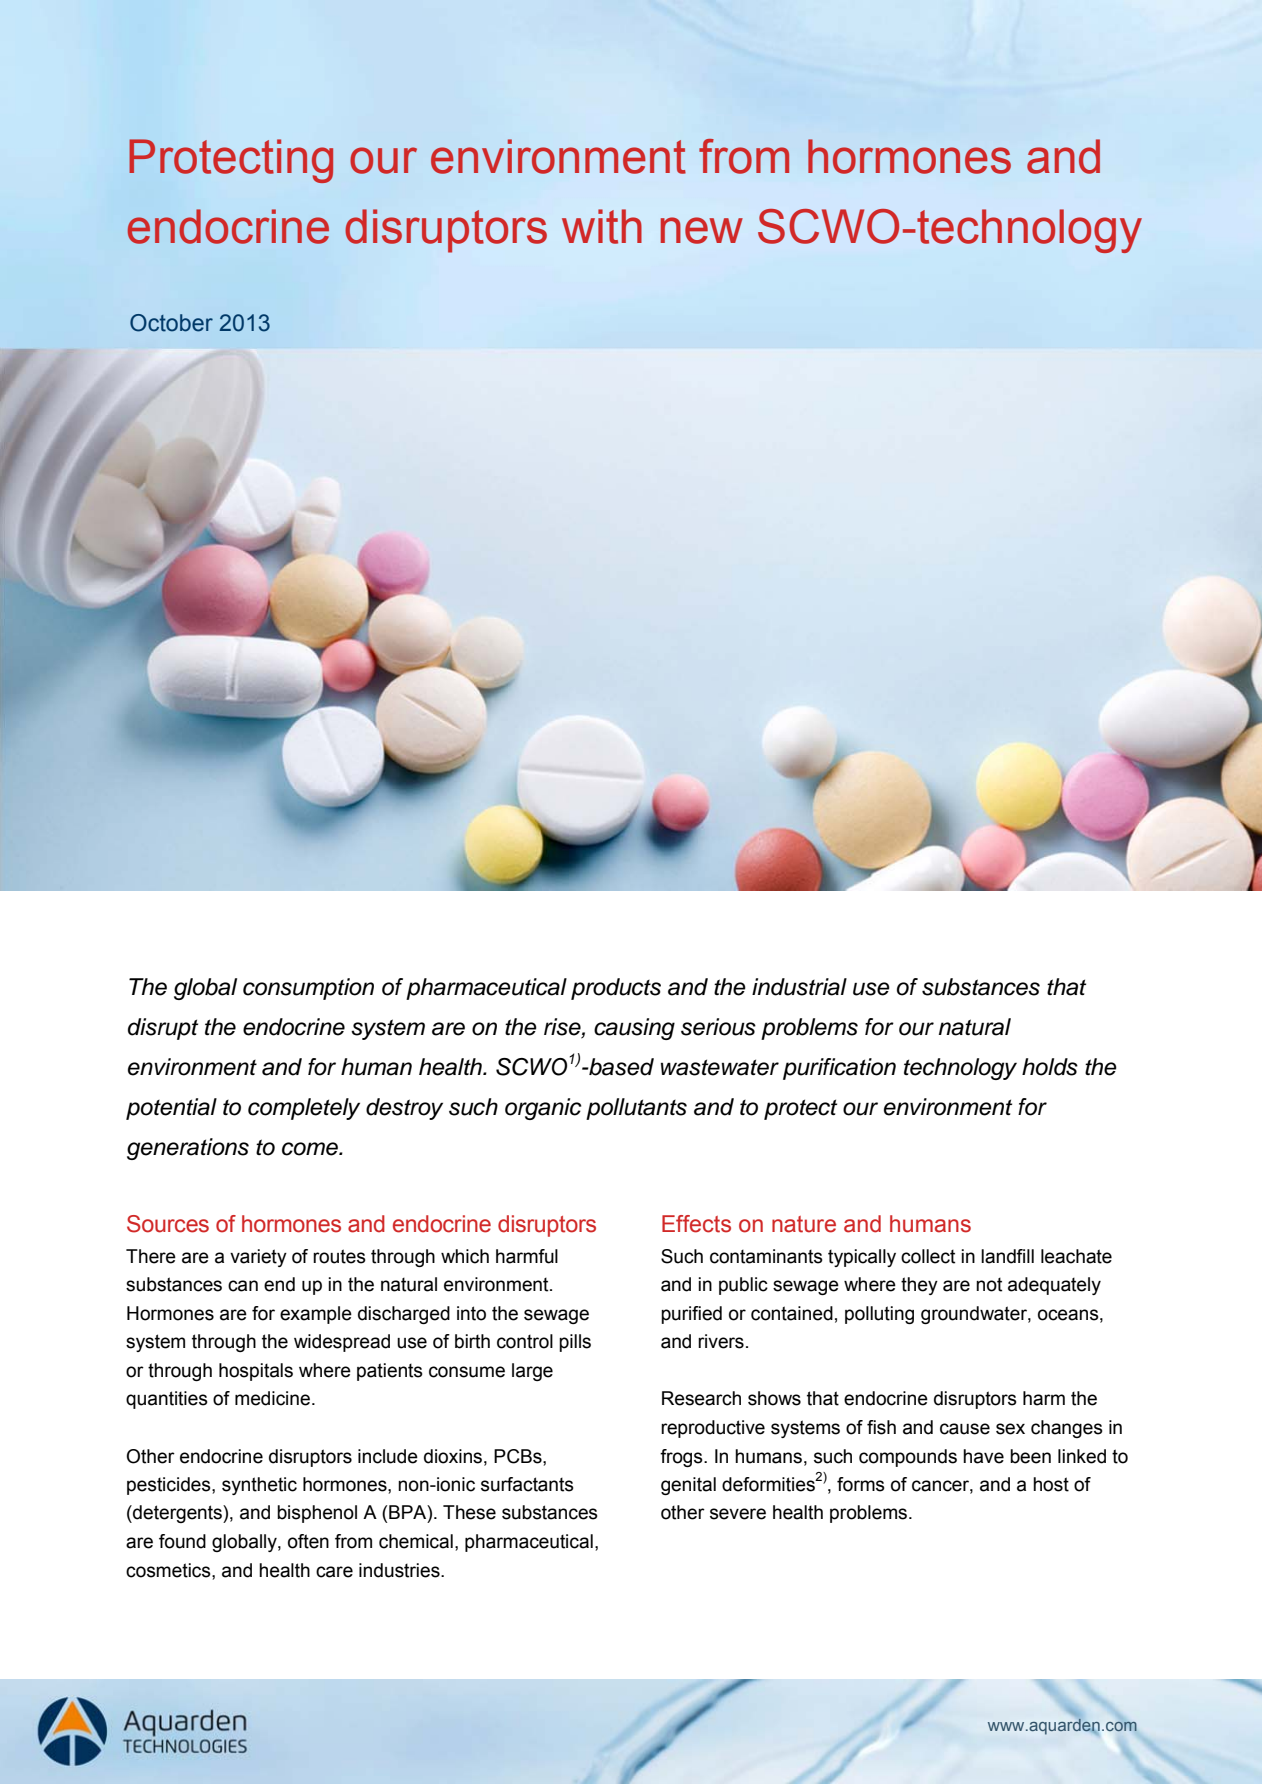 This page has width=1262, height=1785. Describe the element at coordinates (304, 1109) in the page. I see `completely` at that location.
